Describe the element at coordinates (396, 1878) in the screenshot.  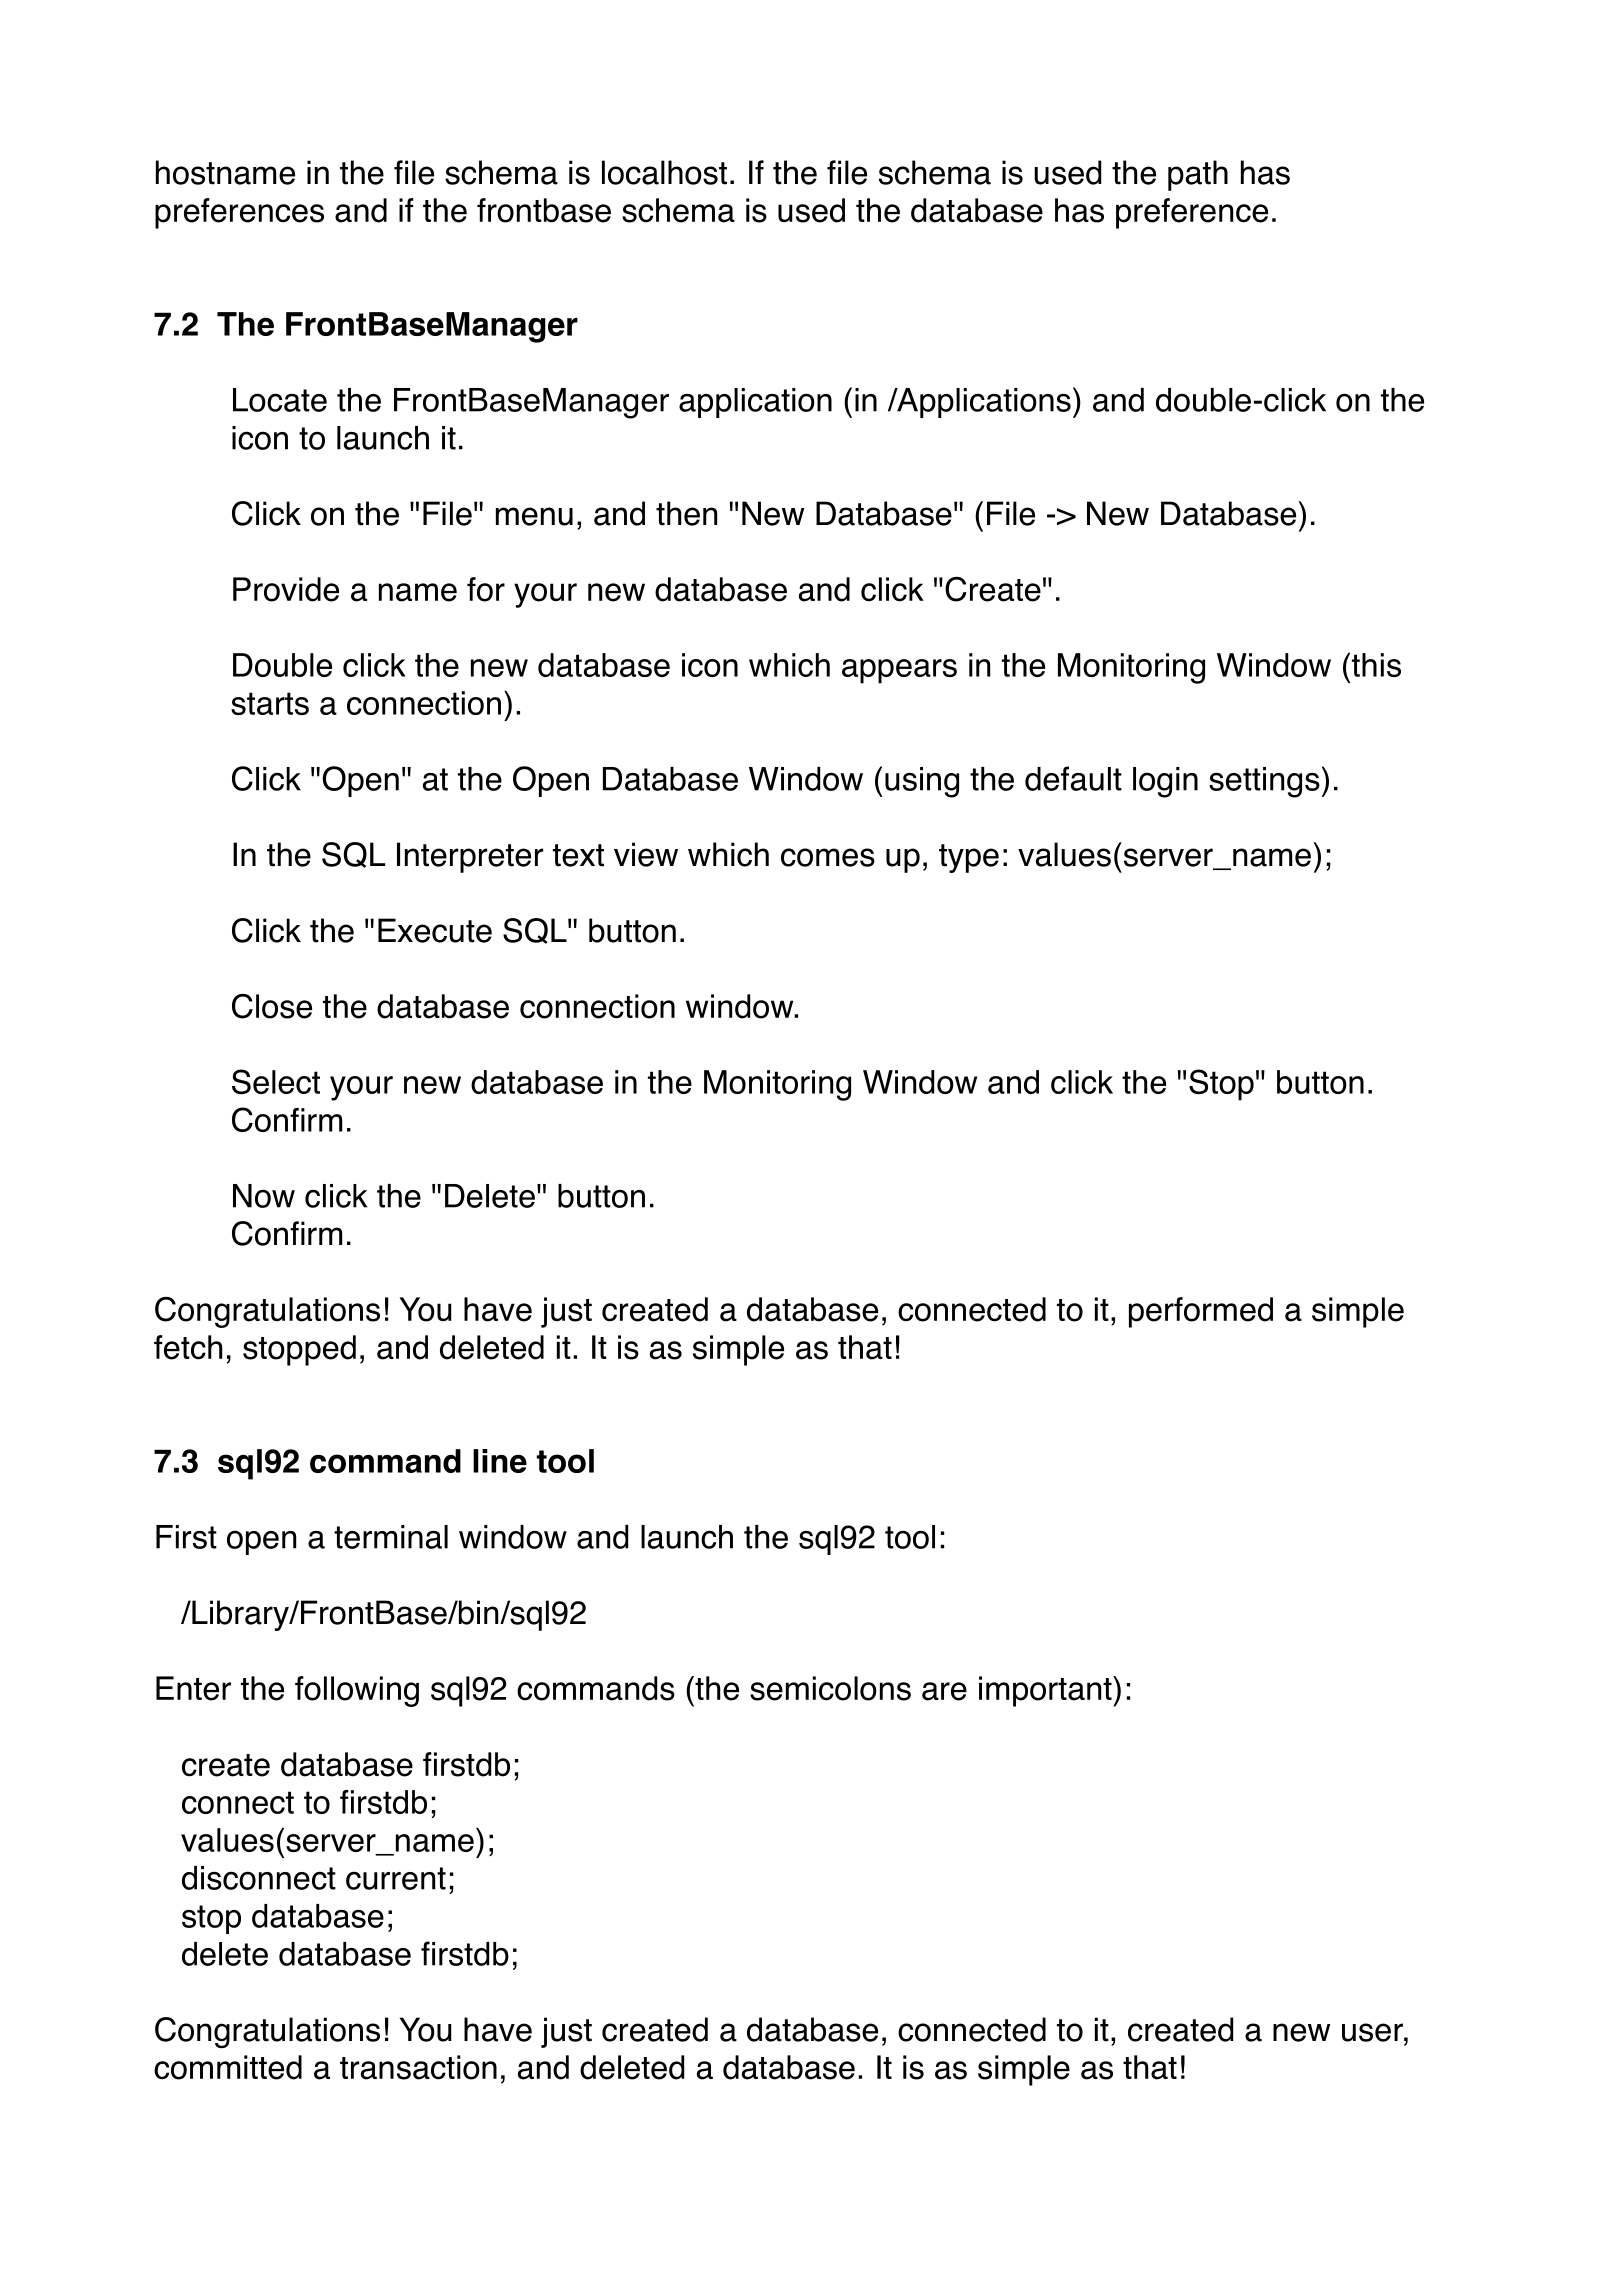
I see `current` at that location.
